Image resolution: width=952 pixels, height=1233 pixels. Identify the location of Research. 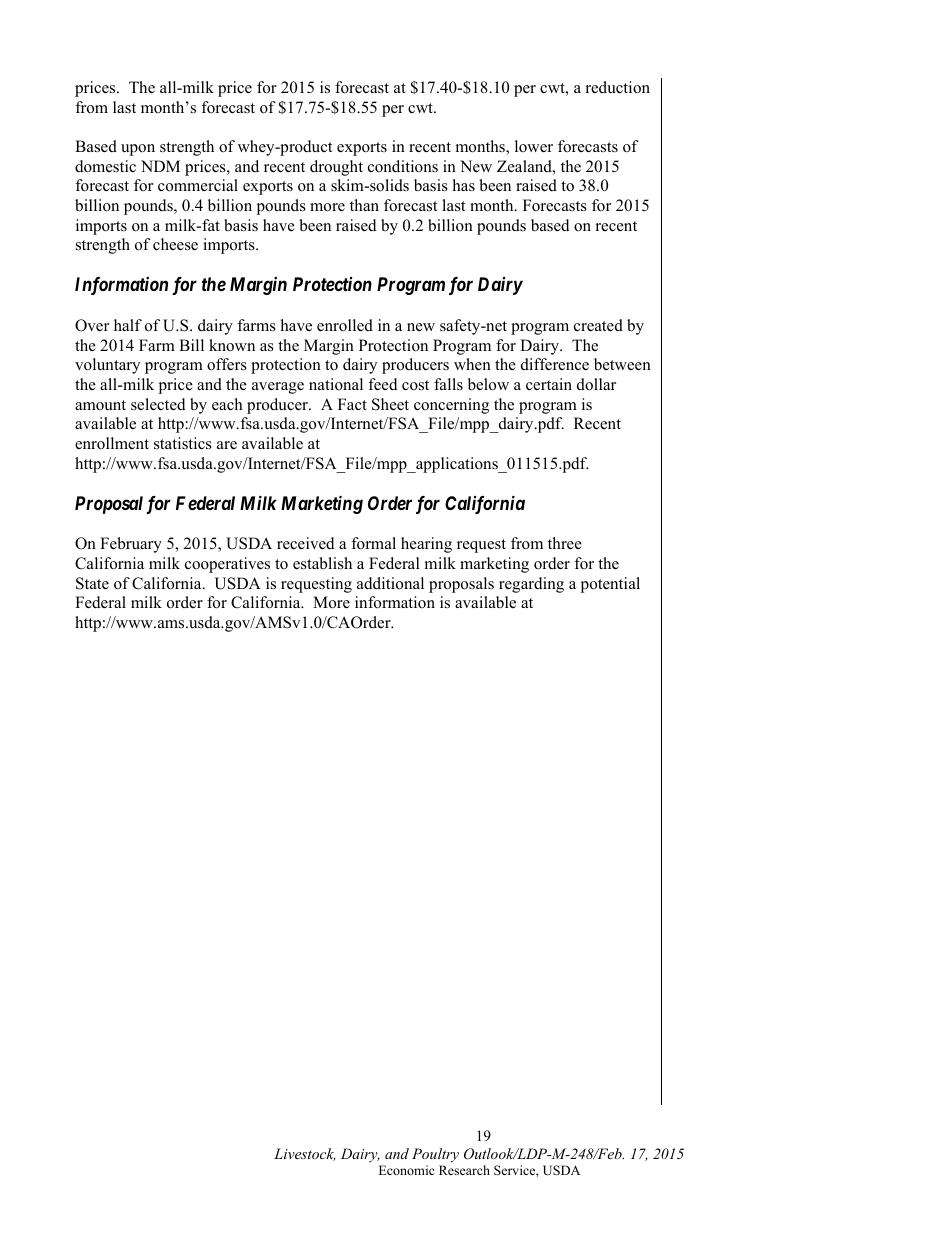
(464, 1170).
